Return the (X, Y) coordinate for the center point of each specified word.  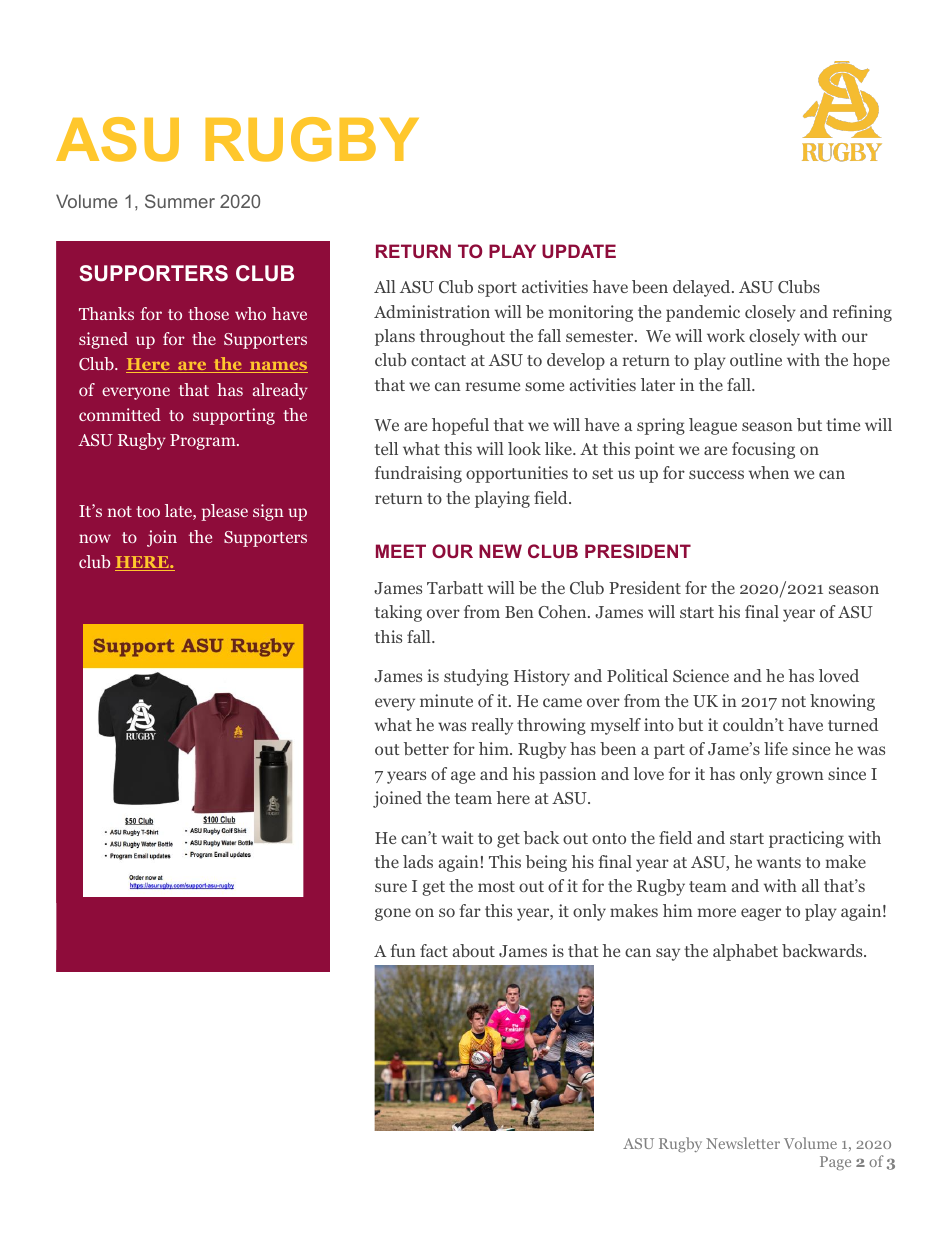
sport (497, 289)
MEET (401, 551)
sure (391, 887)
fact (434, 950)
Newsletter (743, 1143)
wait (458, 837)
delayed (703, 288)
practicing (806, 839)
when (769, 472)
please (224, 512)
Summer (180, 201)
